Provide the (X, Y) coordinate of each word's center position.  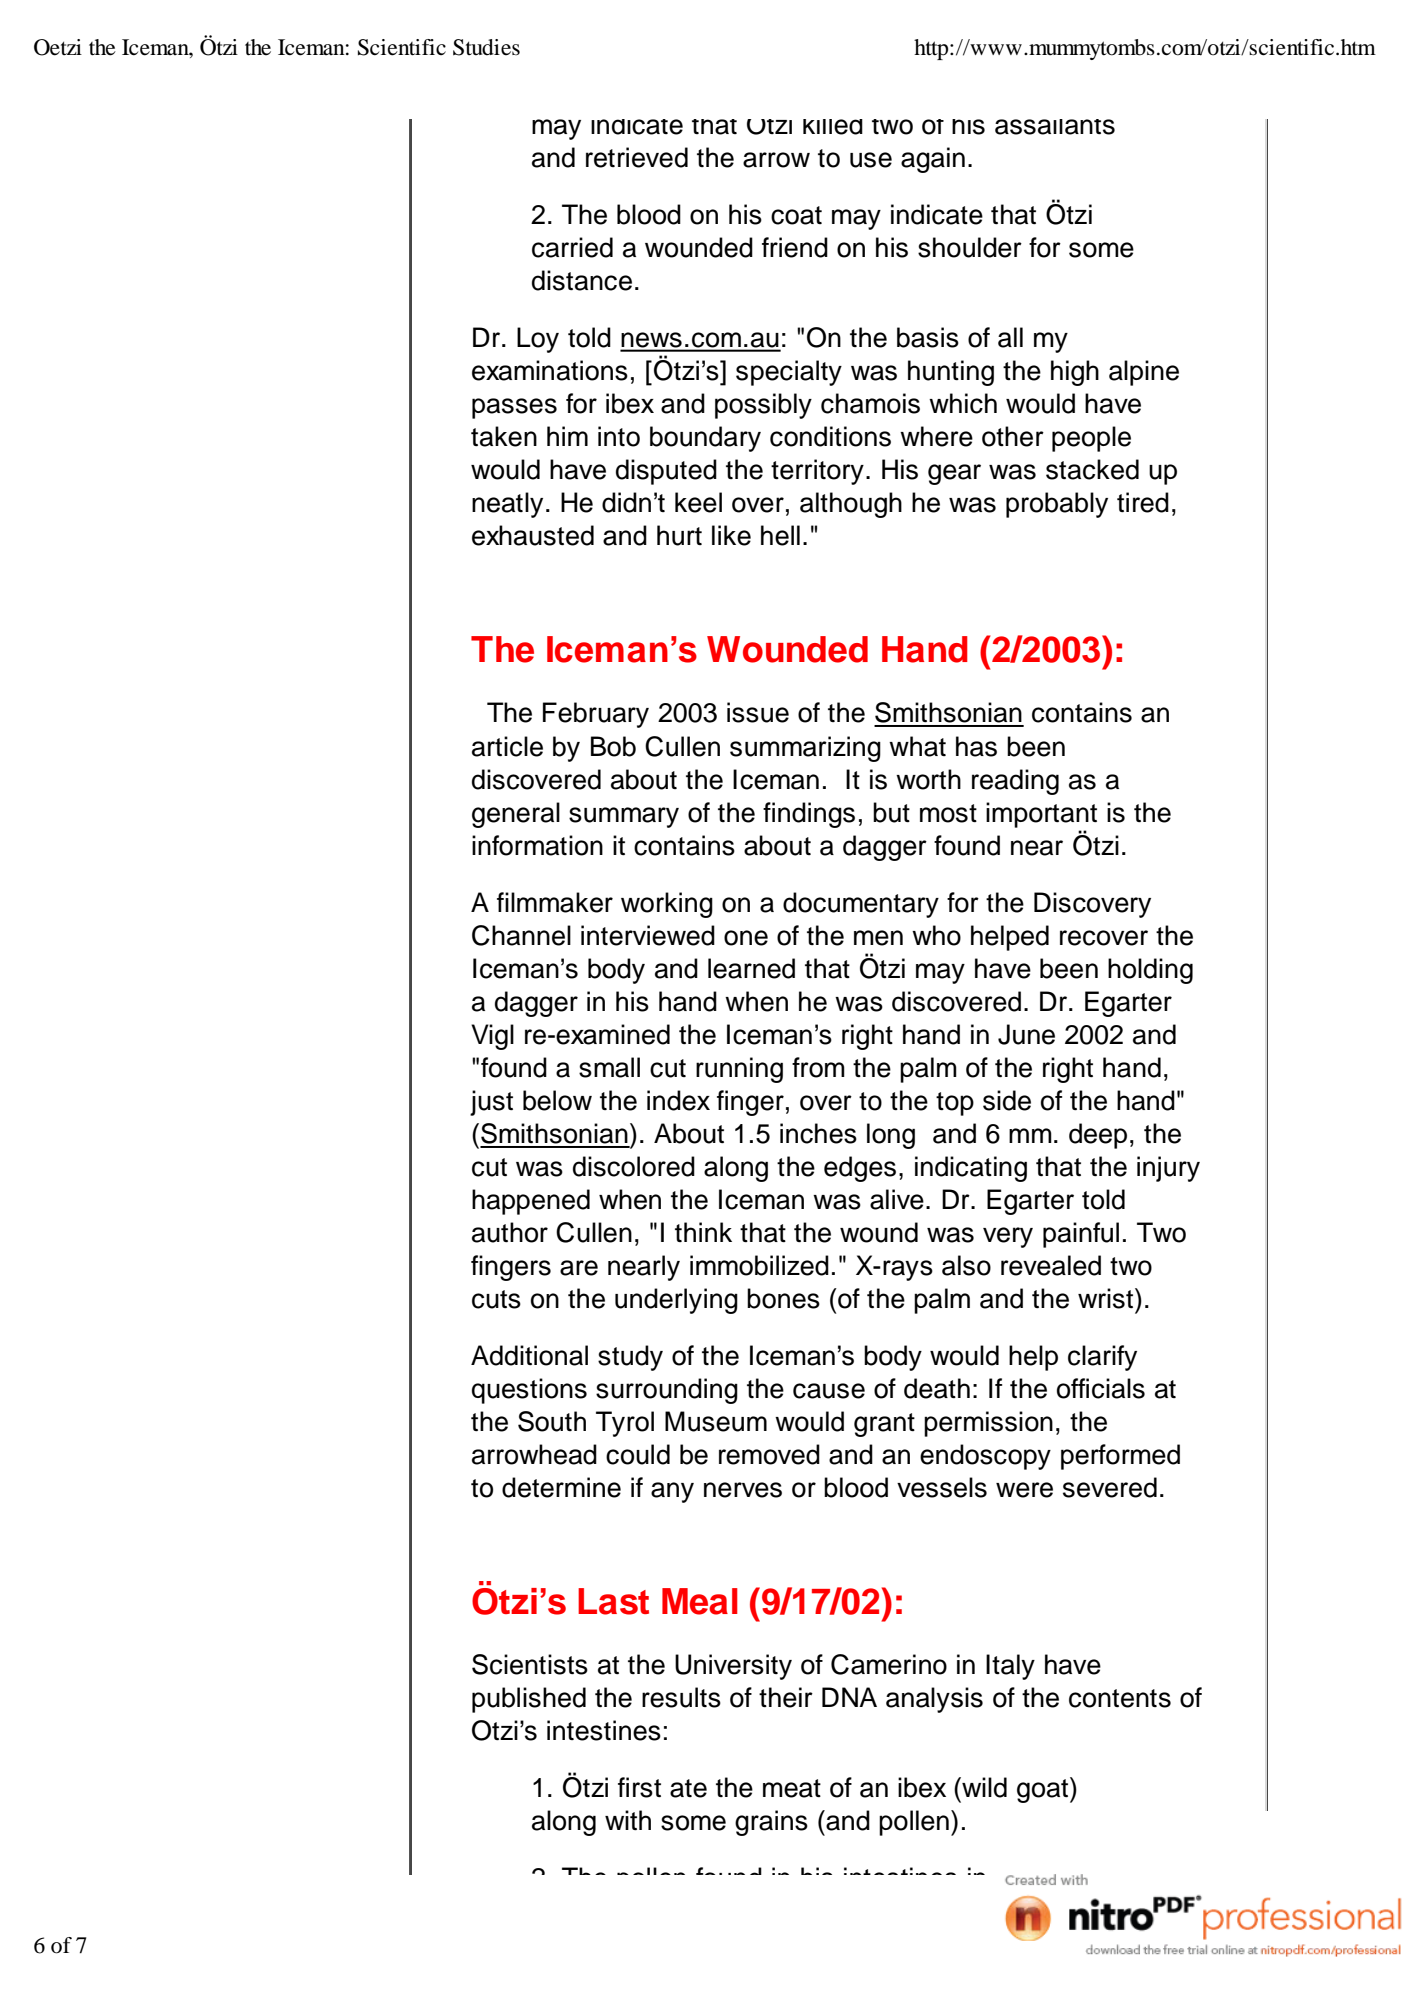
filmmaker (555, 902)
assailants (1055, 127)
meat (792, 1788)
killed (833, 127)
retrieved (637, 157)
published (529, 1700)
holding (1150, 971)
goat (1044, 1790)
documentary (861, 905)
